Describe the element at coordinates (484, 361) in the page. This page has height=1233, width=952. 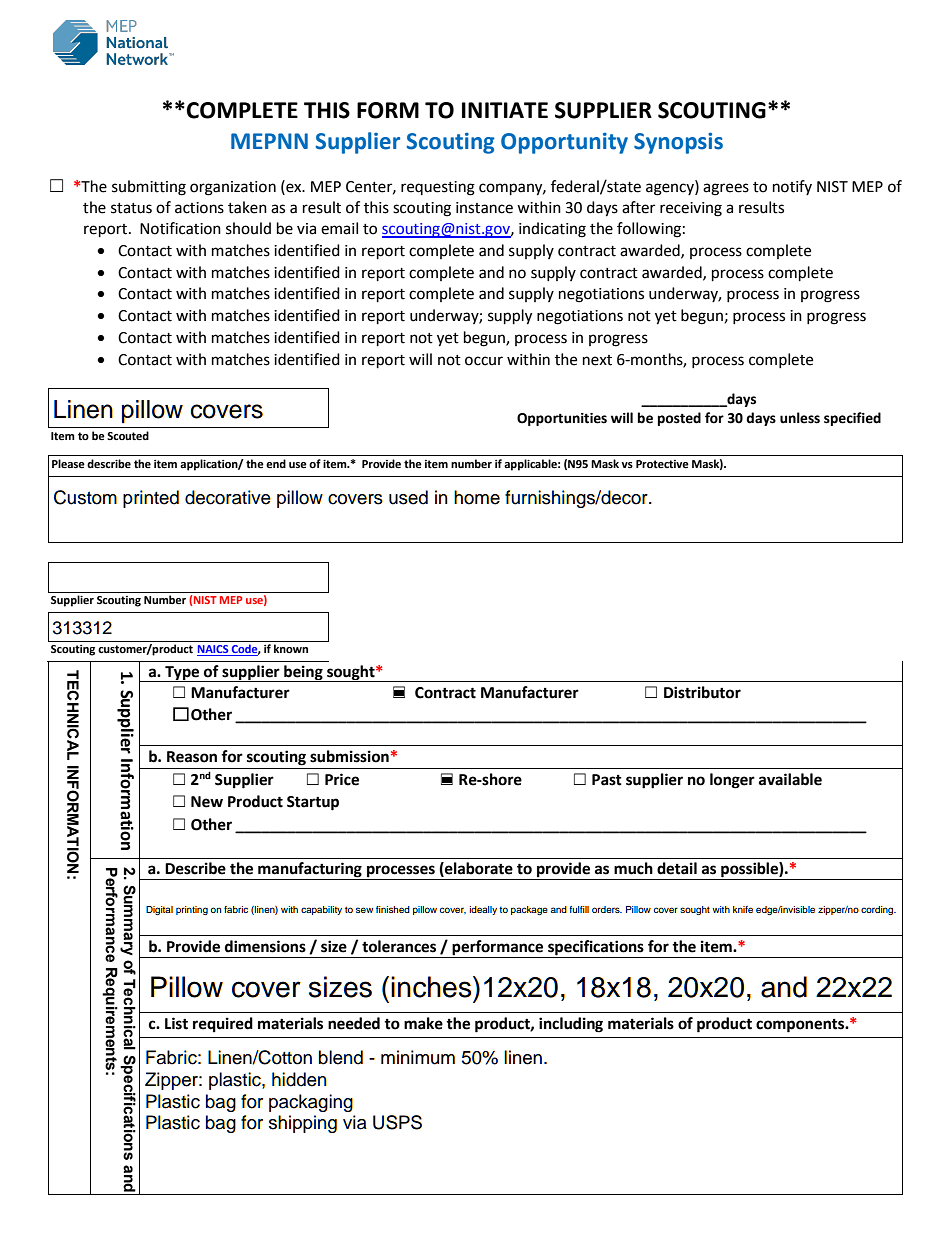
I see `occur` at that location.
